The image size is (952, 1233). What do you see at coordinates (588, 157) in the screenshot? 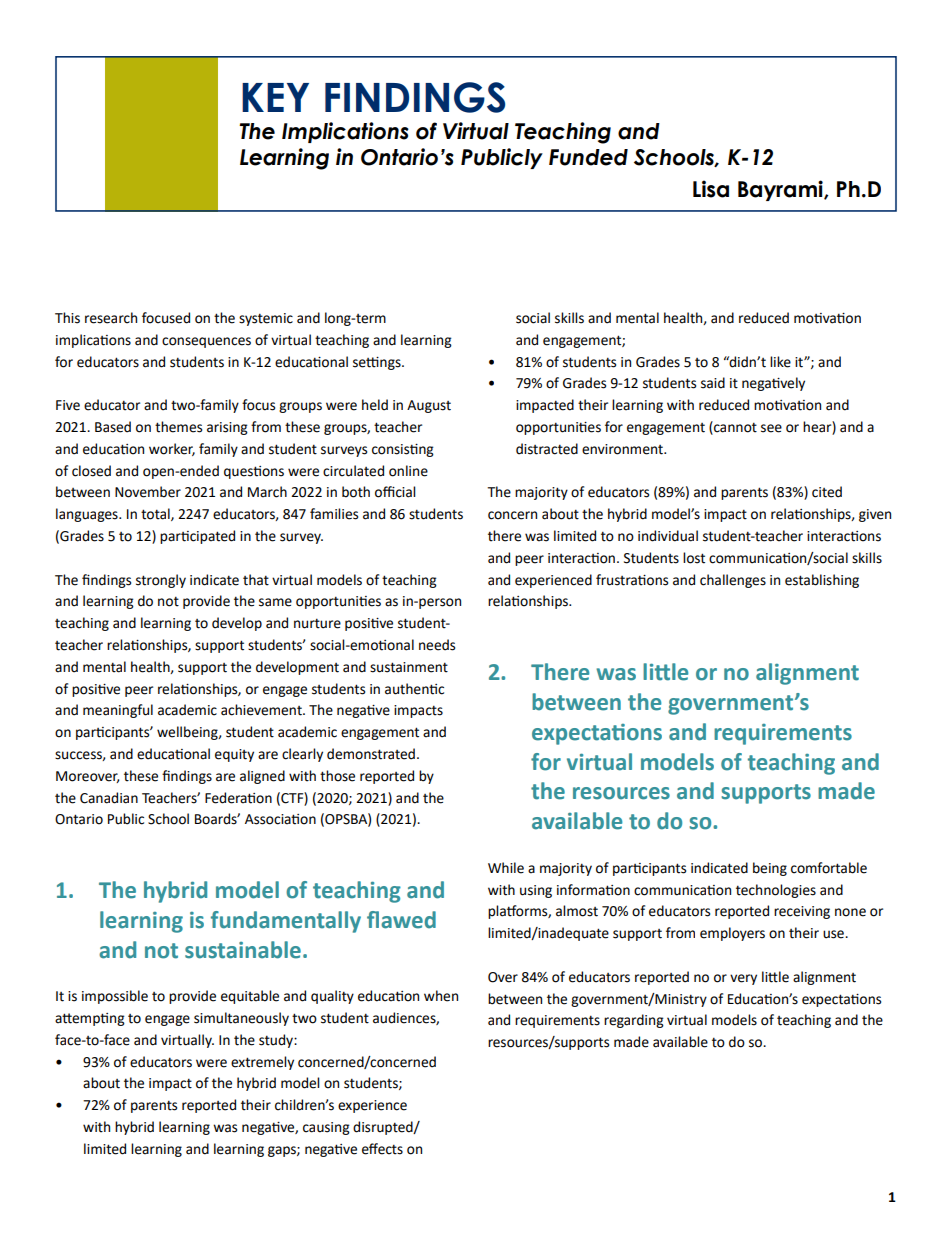
I see `Funded` at bounding box center [588, 157].
